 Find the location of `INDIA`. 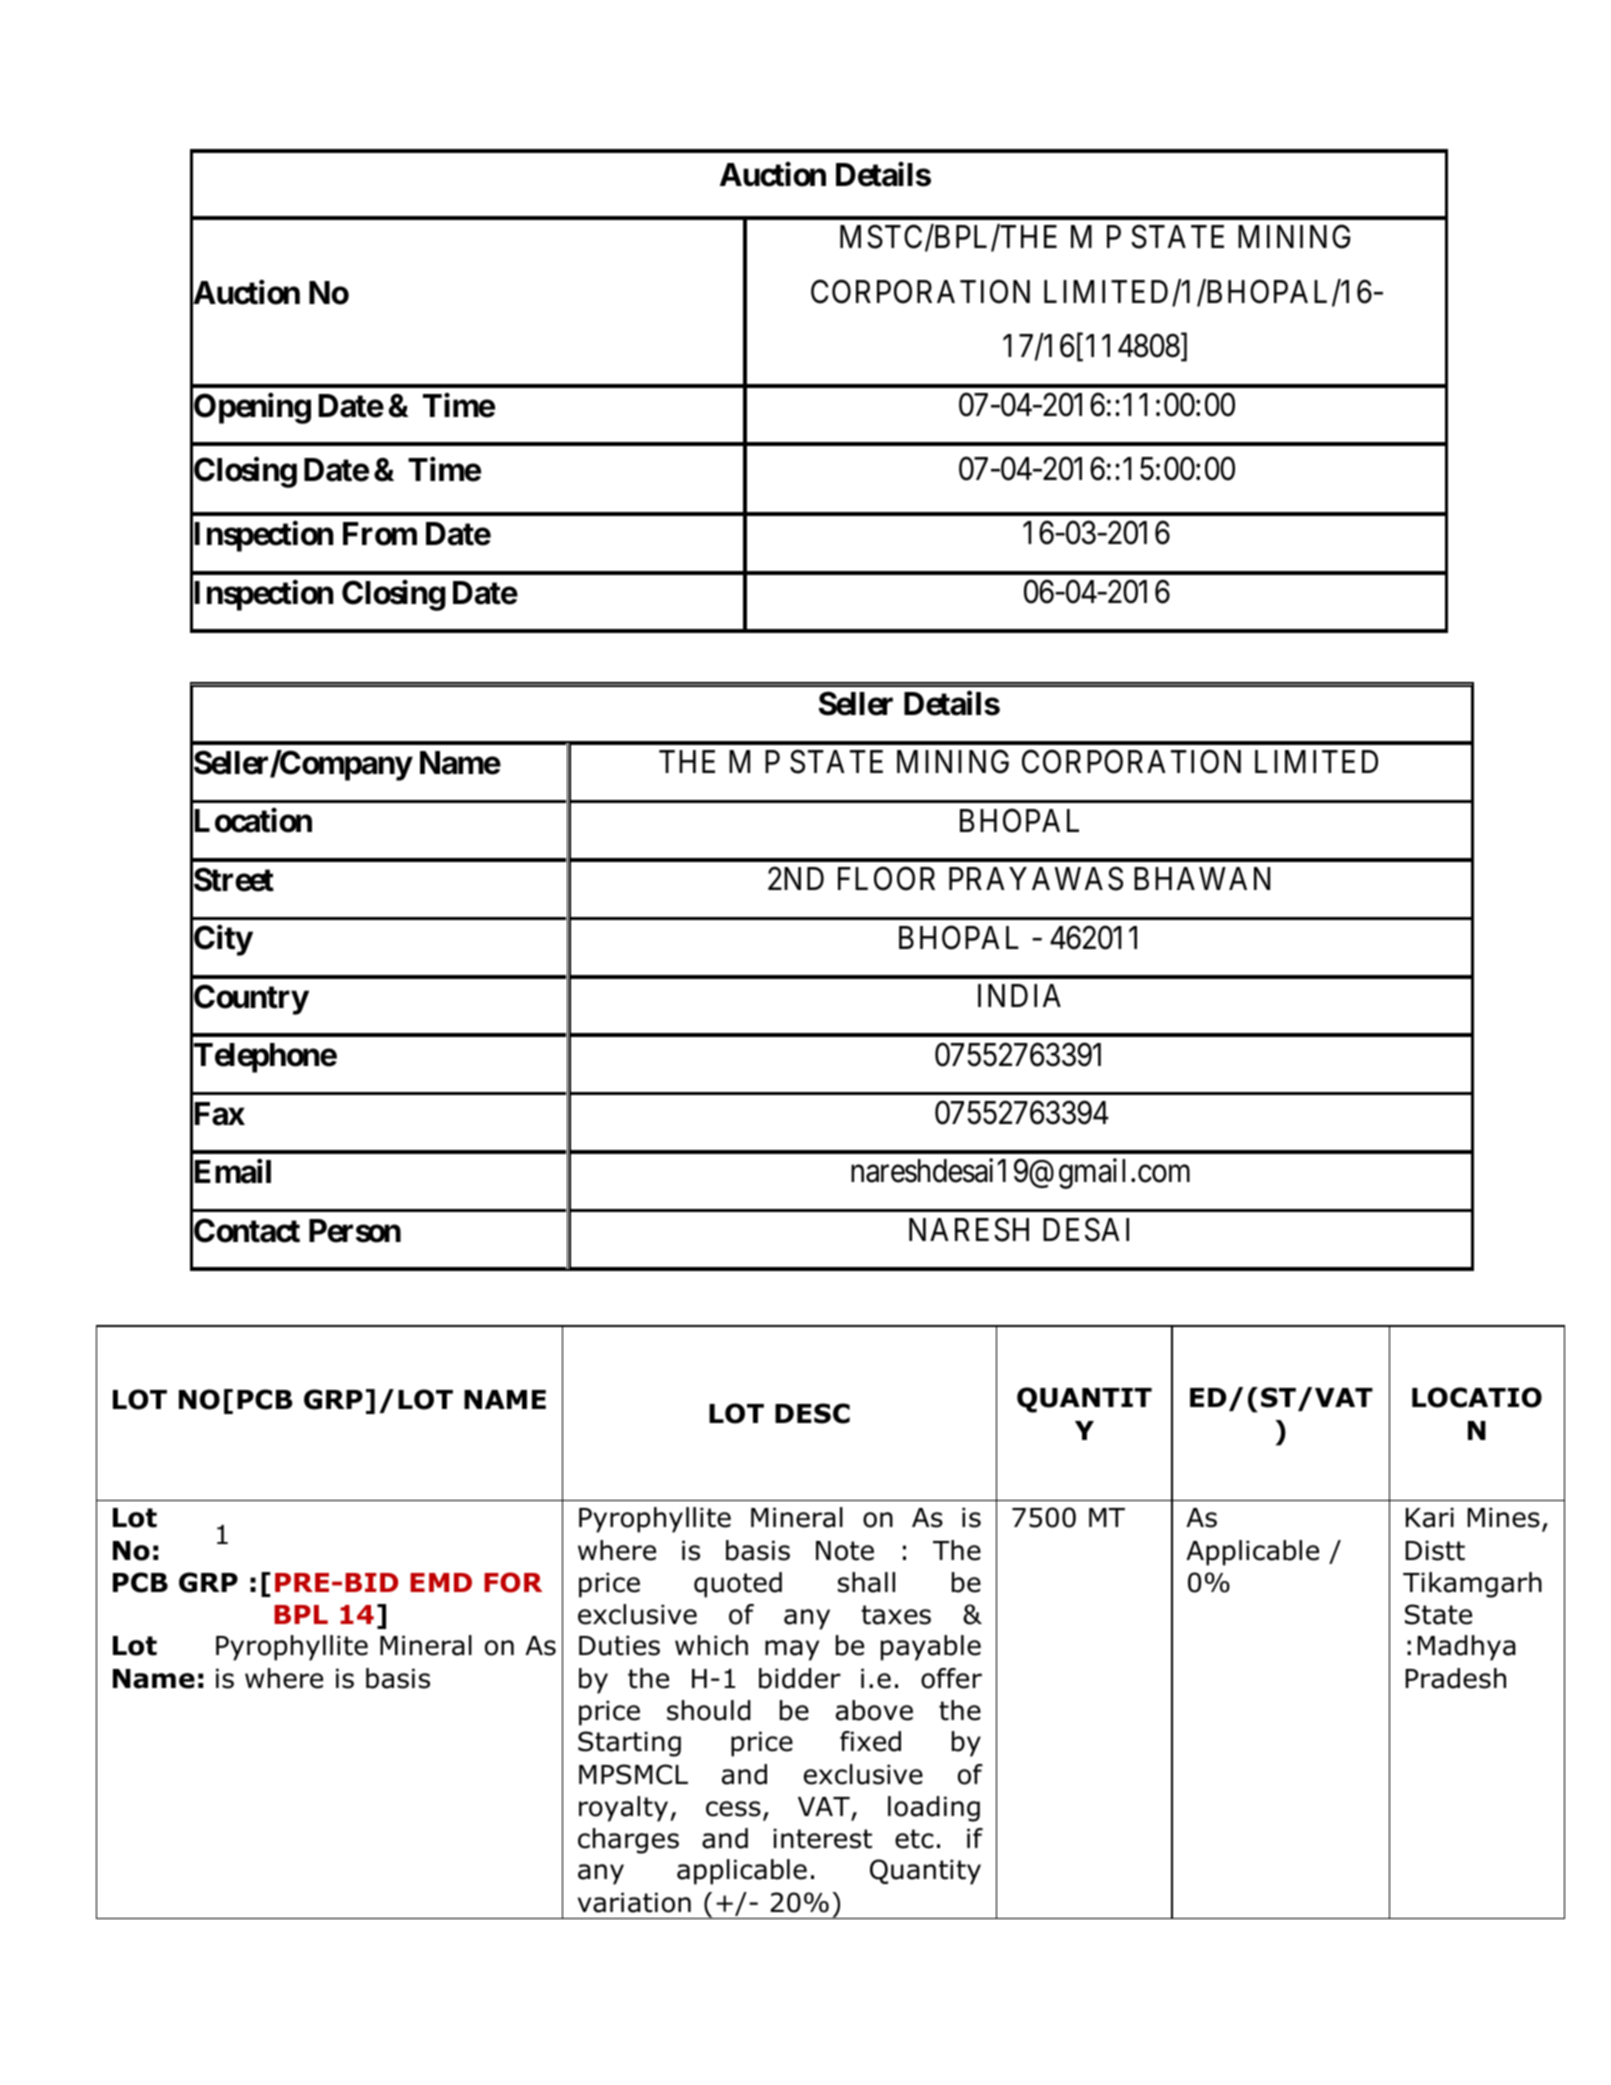

INDIA is located at coordinates (1019, 995).
